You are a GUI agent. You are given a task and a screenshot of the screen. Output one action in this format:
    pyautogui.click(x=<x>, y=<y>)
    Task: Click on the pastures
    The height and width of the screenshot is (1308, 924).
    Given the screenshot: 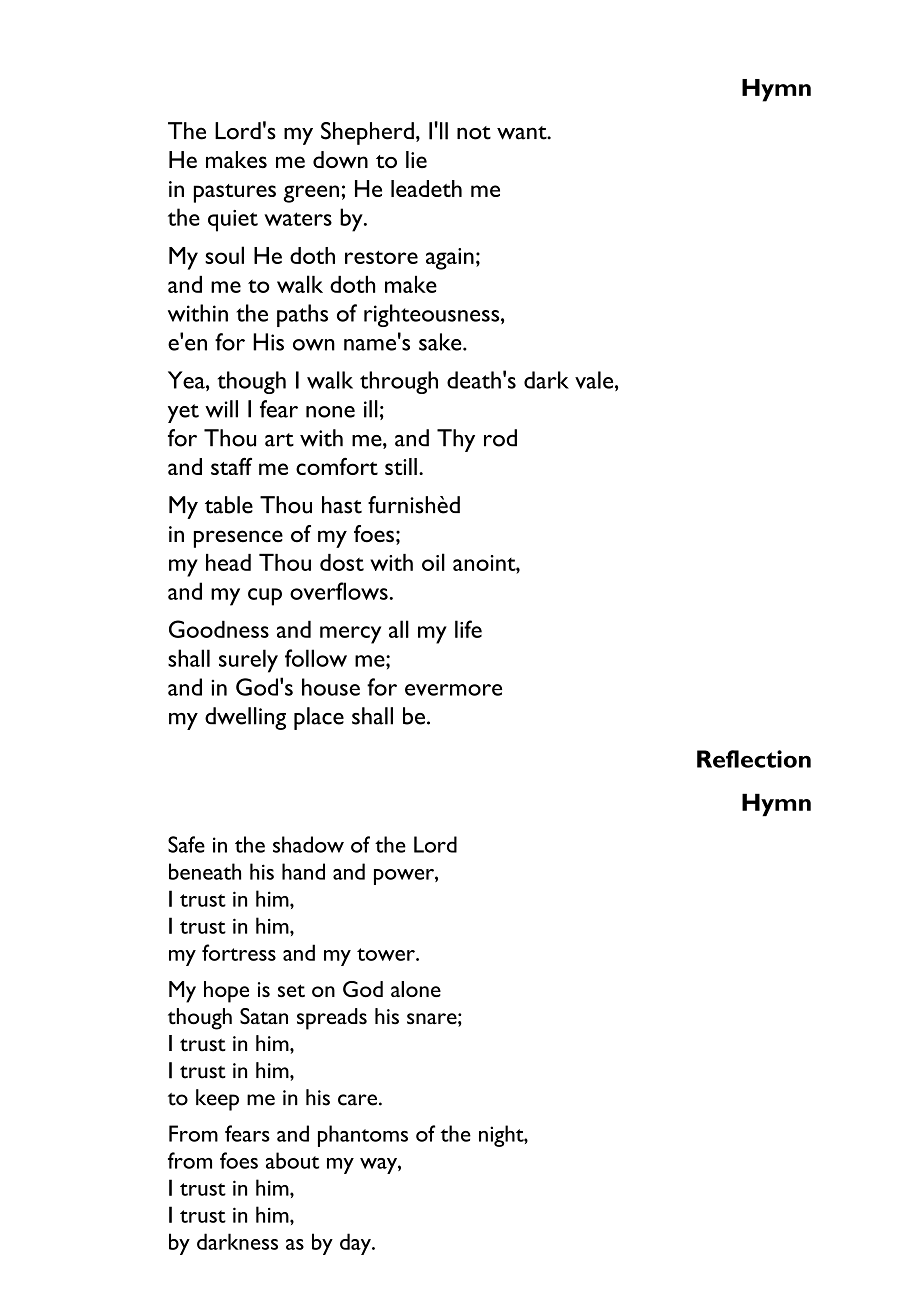 What is the action you would take?
    pyautogui.click(x=235, y=193)
